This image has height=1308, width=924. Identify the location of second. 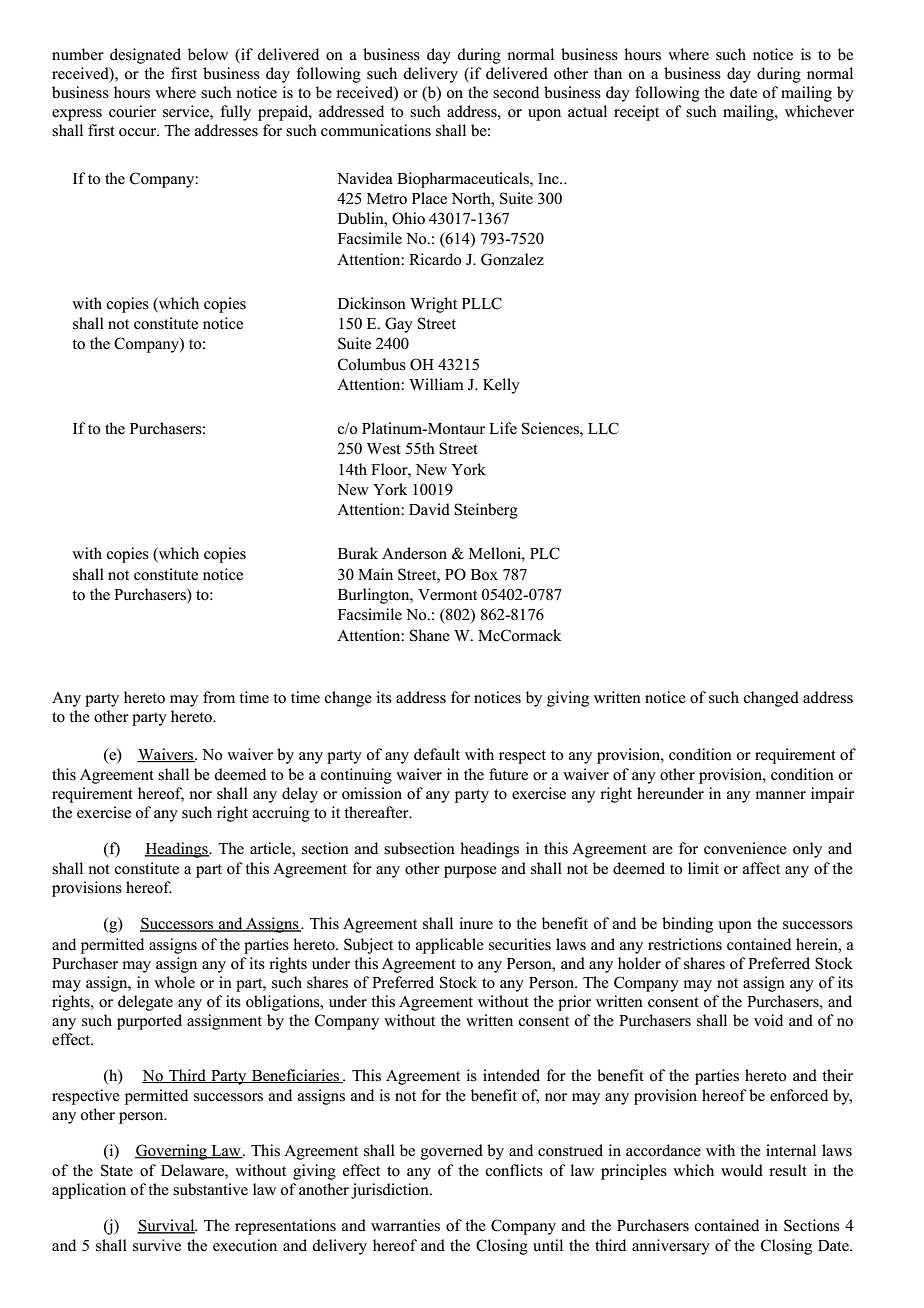
(516, 92).
